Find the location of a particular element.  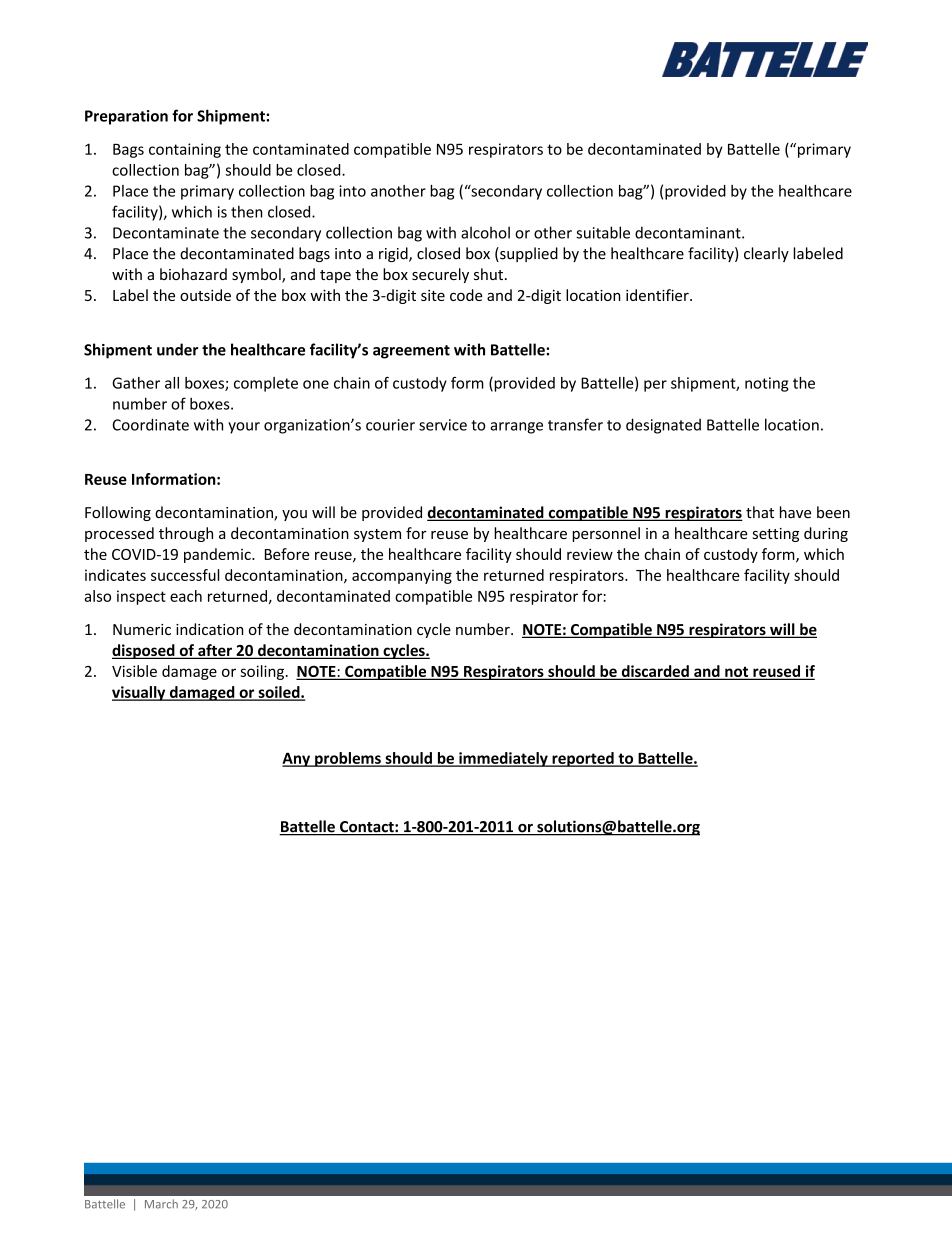

alcohol is located at coordinates (485, 232).
